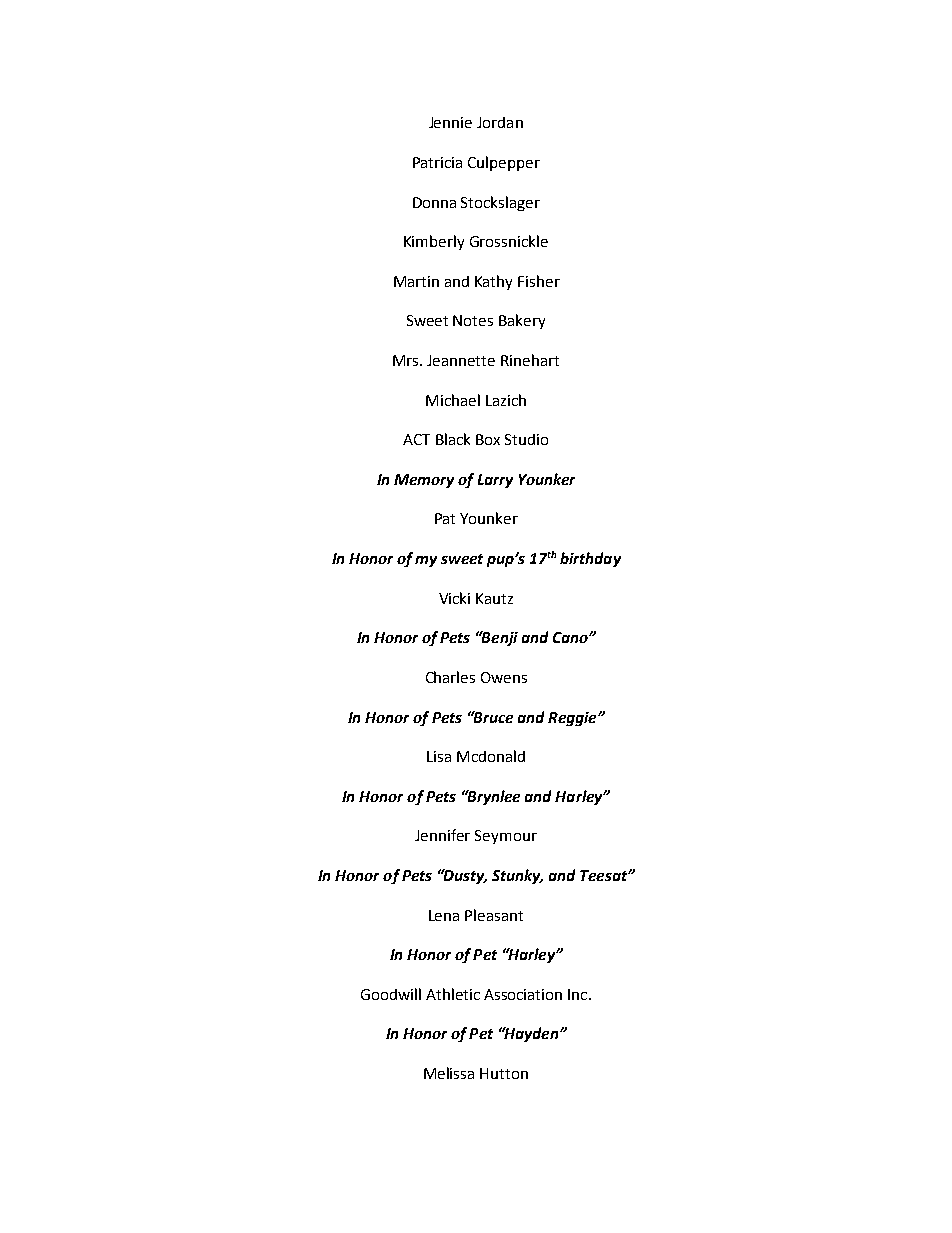 Image resolution: width=952 pixels, height=1233 pixels. What do you see at coordinates (579, 994) in the page?
I see `Inc` at bounding box center [579, 994].
